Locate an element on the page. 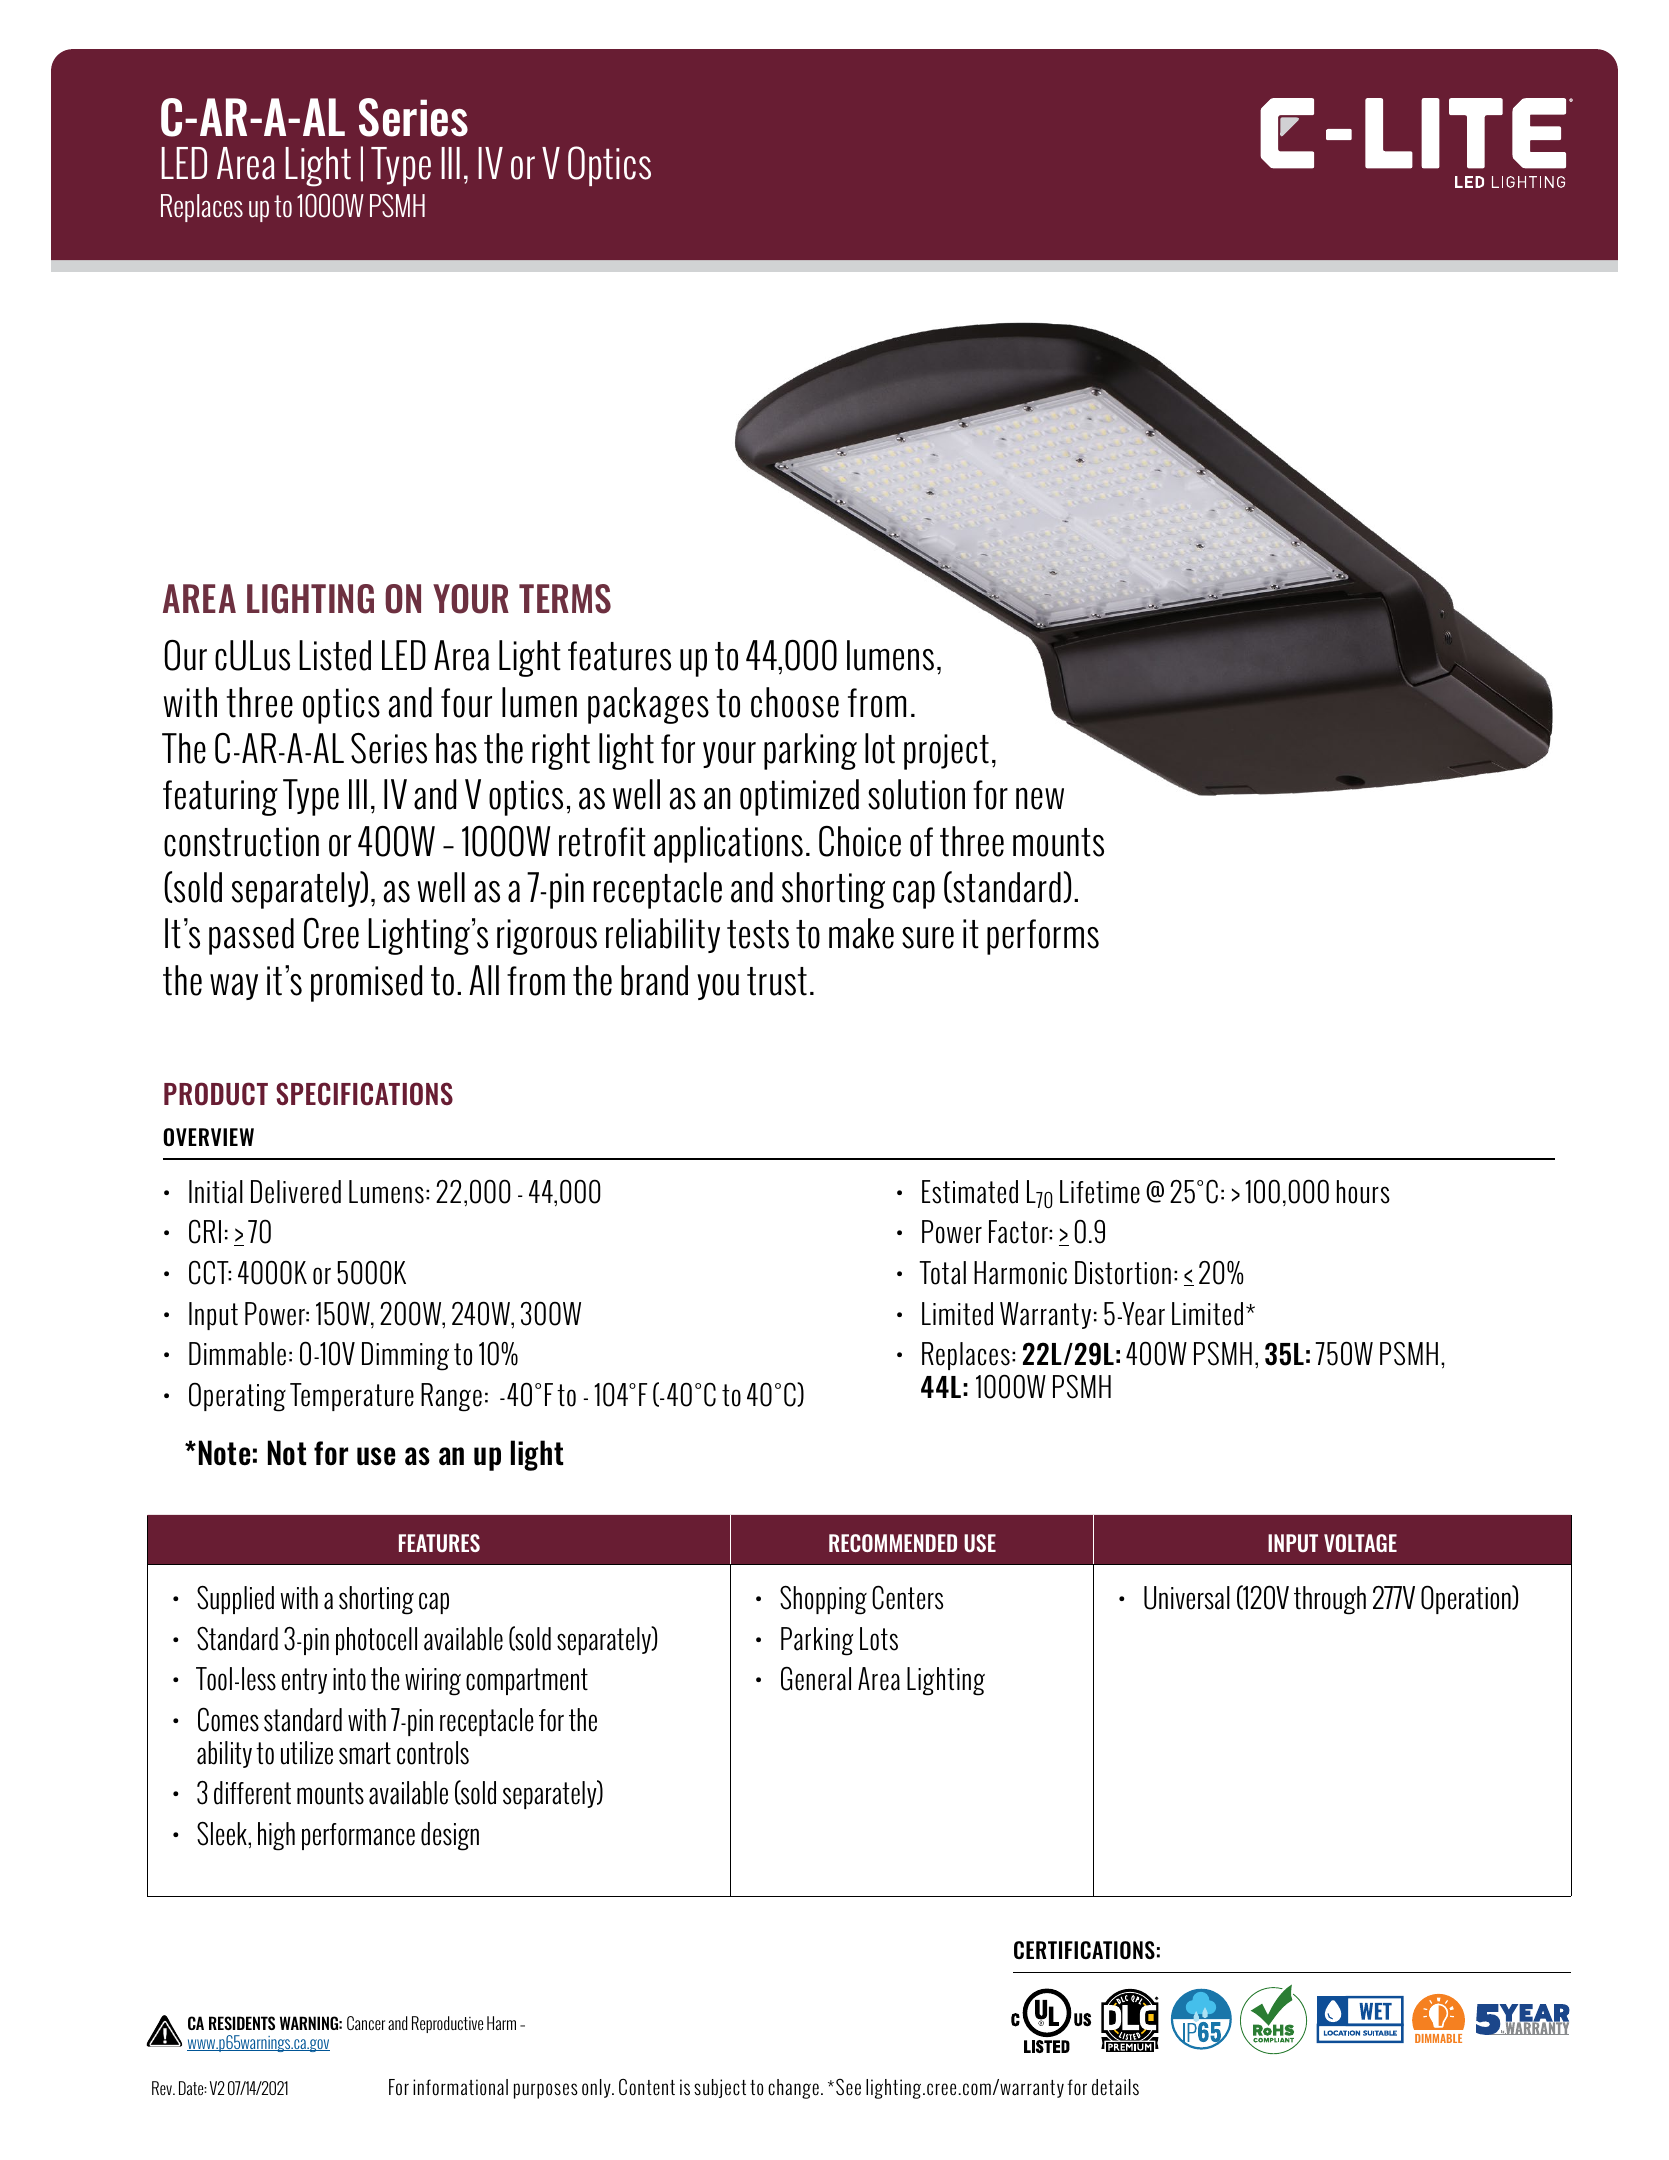 The height and width of the page is (2160, 1669). Dimming is located at coordinates (405, 1356).
